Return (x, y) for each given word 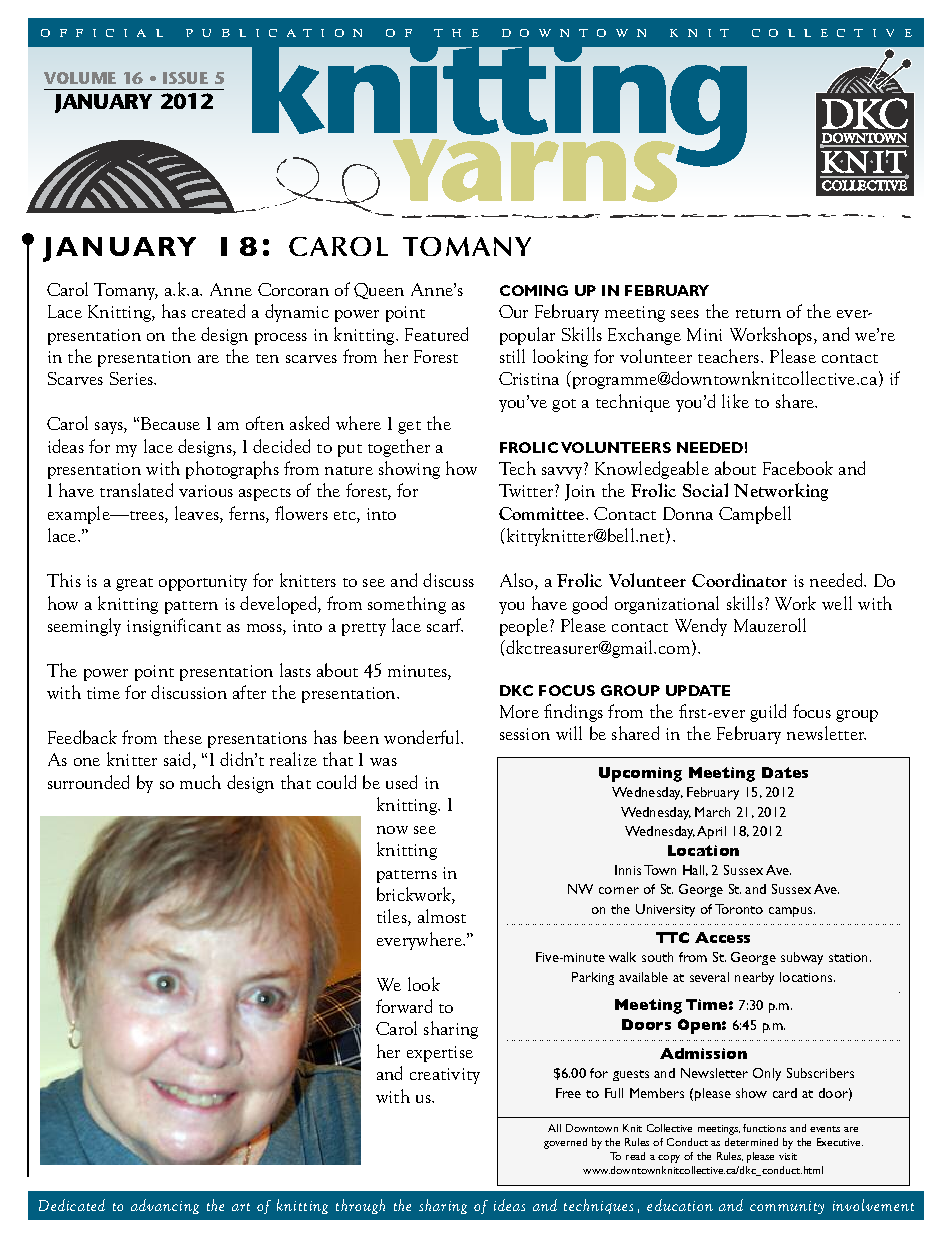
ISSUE (185, 78)
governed (565, 1143)
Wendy (701, 627)
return (758, 313)
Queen (379, 291)
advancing (165, 1206)
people (524, 627)
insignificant (174, 627)
